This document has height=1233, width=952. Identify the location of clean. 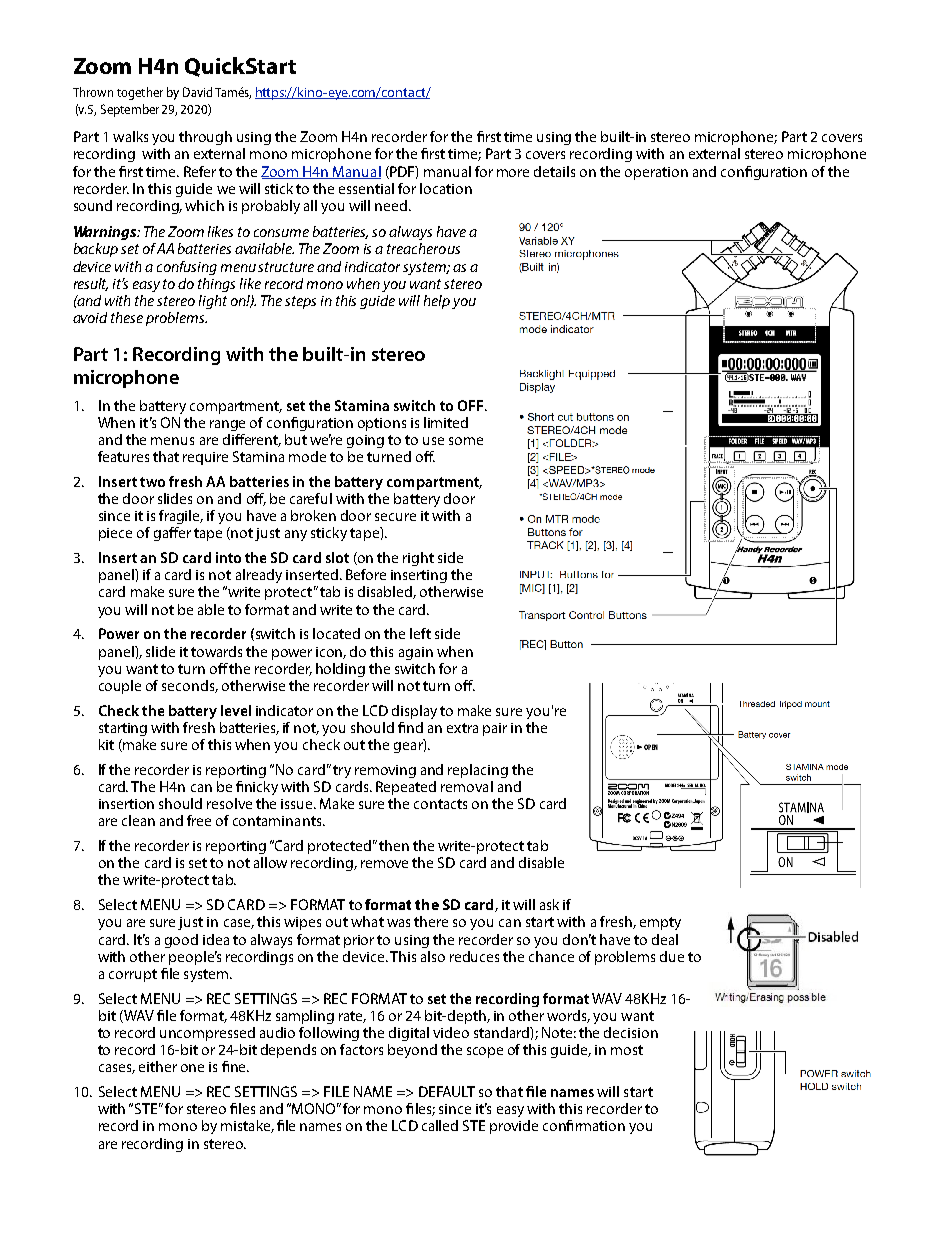
(138, 820).
